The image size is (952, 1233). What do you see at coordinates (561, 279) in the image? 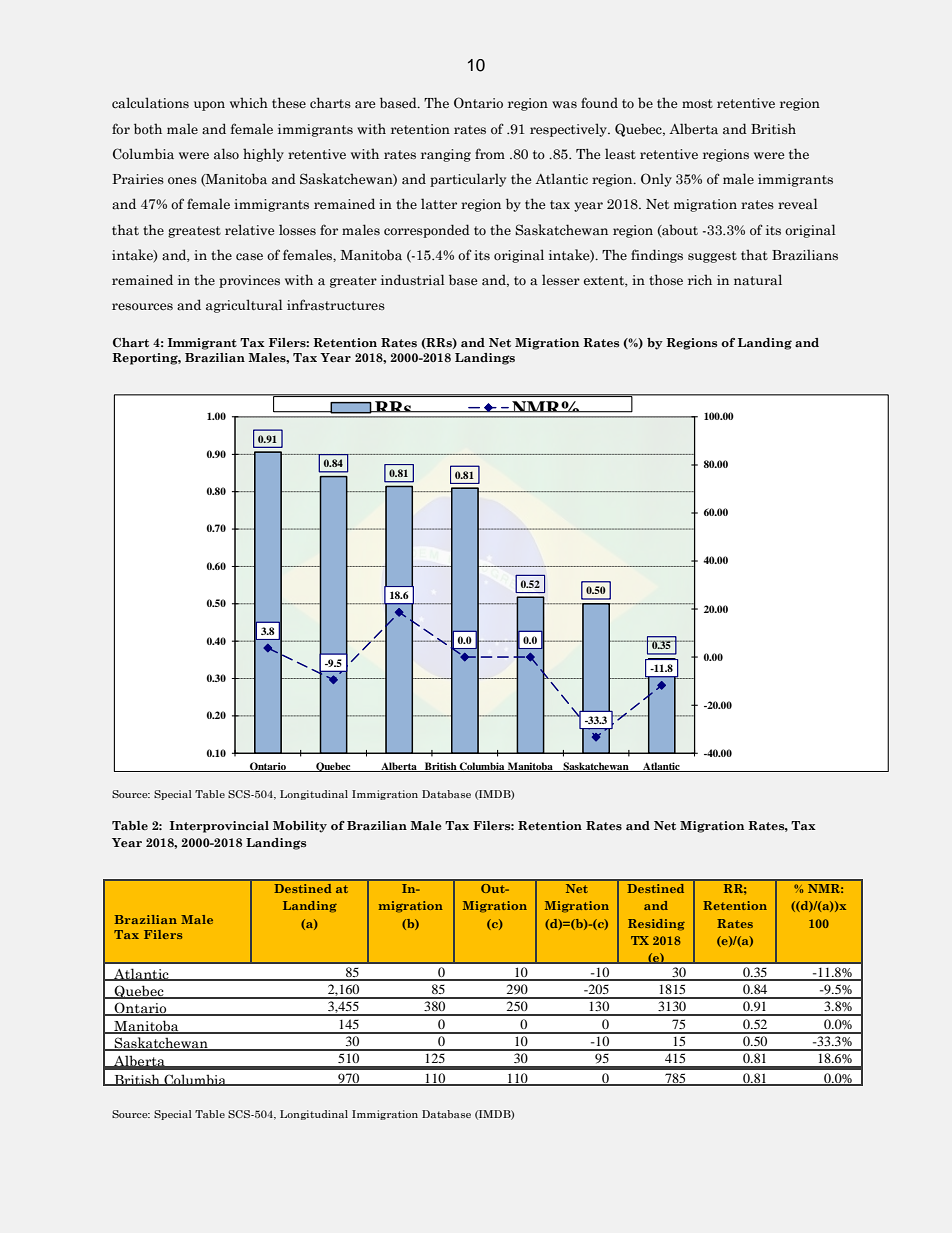
I see `lesser` at bounding box center [561, 279].
